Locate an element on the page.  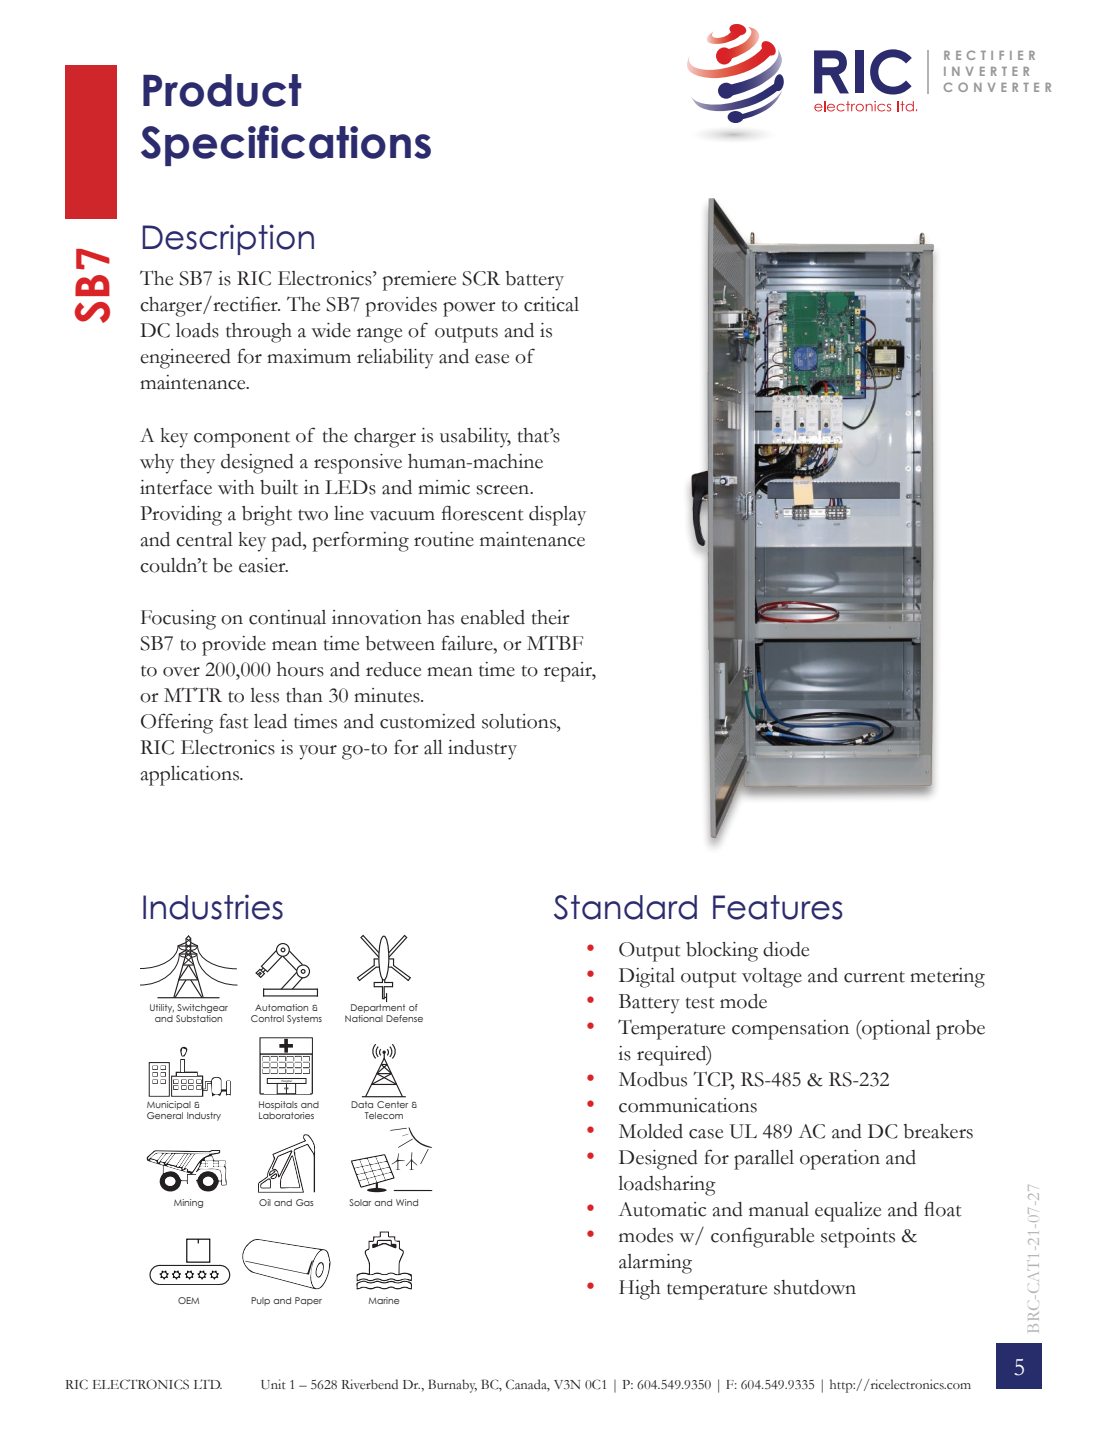
Features is located at coordinates (778, 907).
